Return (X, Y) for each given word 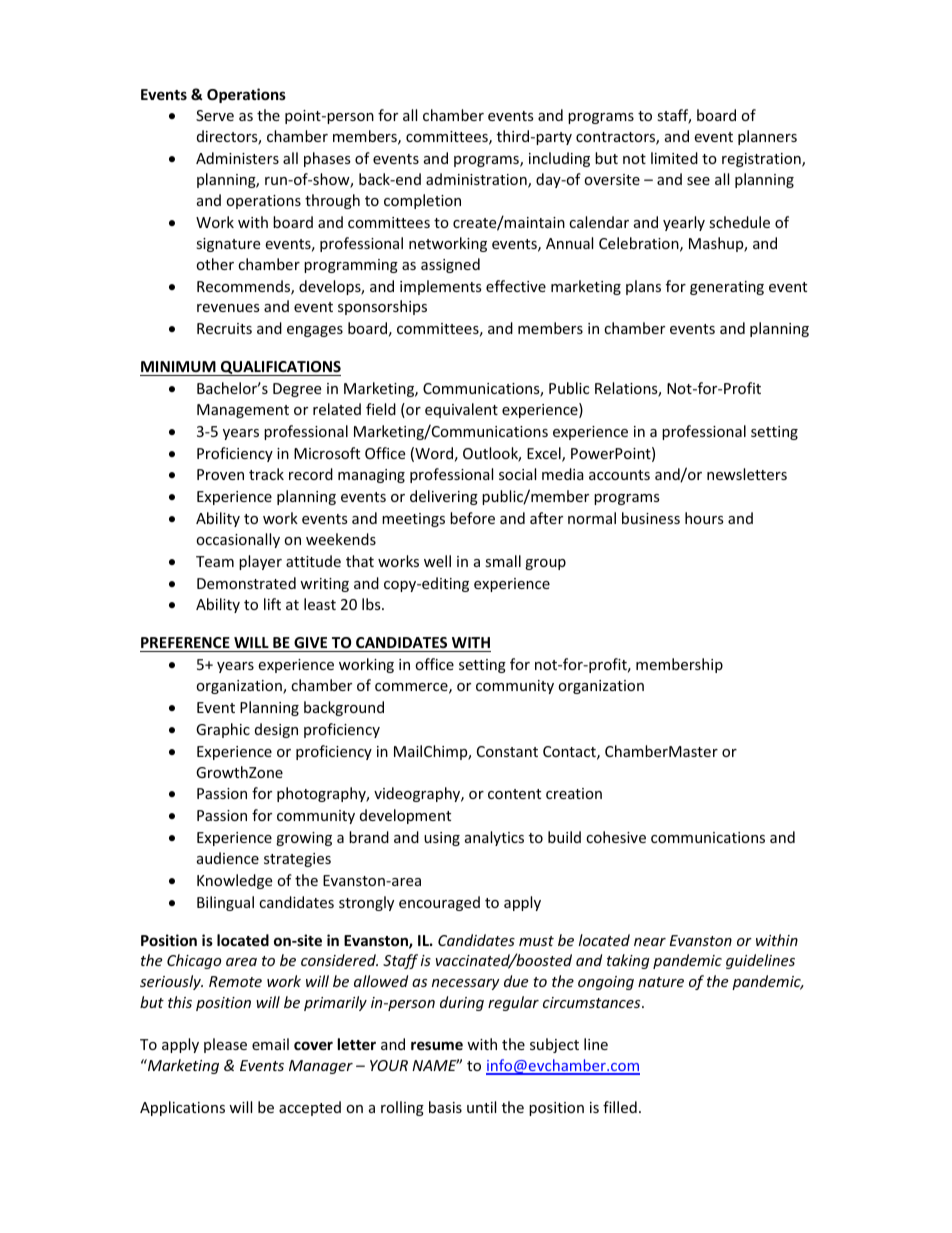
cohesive (616, 837)
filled (620, 1107)
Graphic (223, 730)
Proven (220, 474)
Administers (237, 158)
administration (477, 180)
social (517, 474)
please (225, 1045)
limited (674, 158)
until (481, 1107)
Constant (507, 751)
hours (704, 518)
